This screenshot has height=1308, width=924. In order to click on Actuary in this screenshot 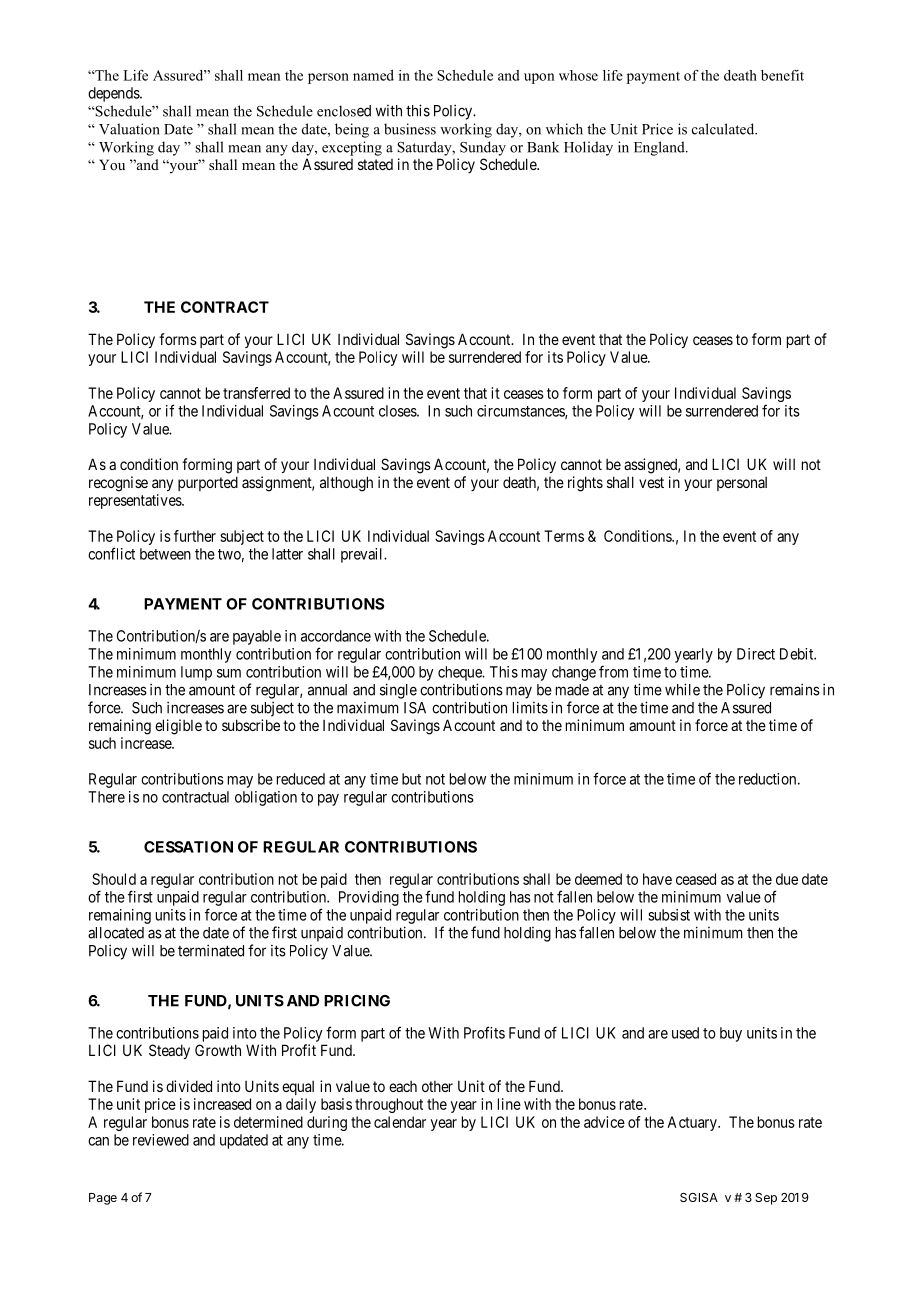, I will do `click(693, 1123)`.
